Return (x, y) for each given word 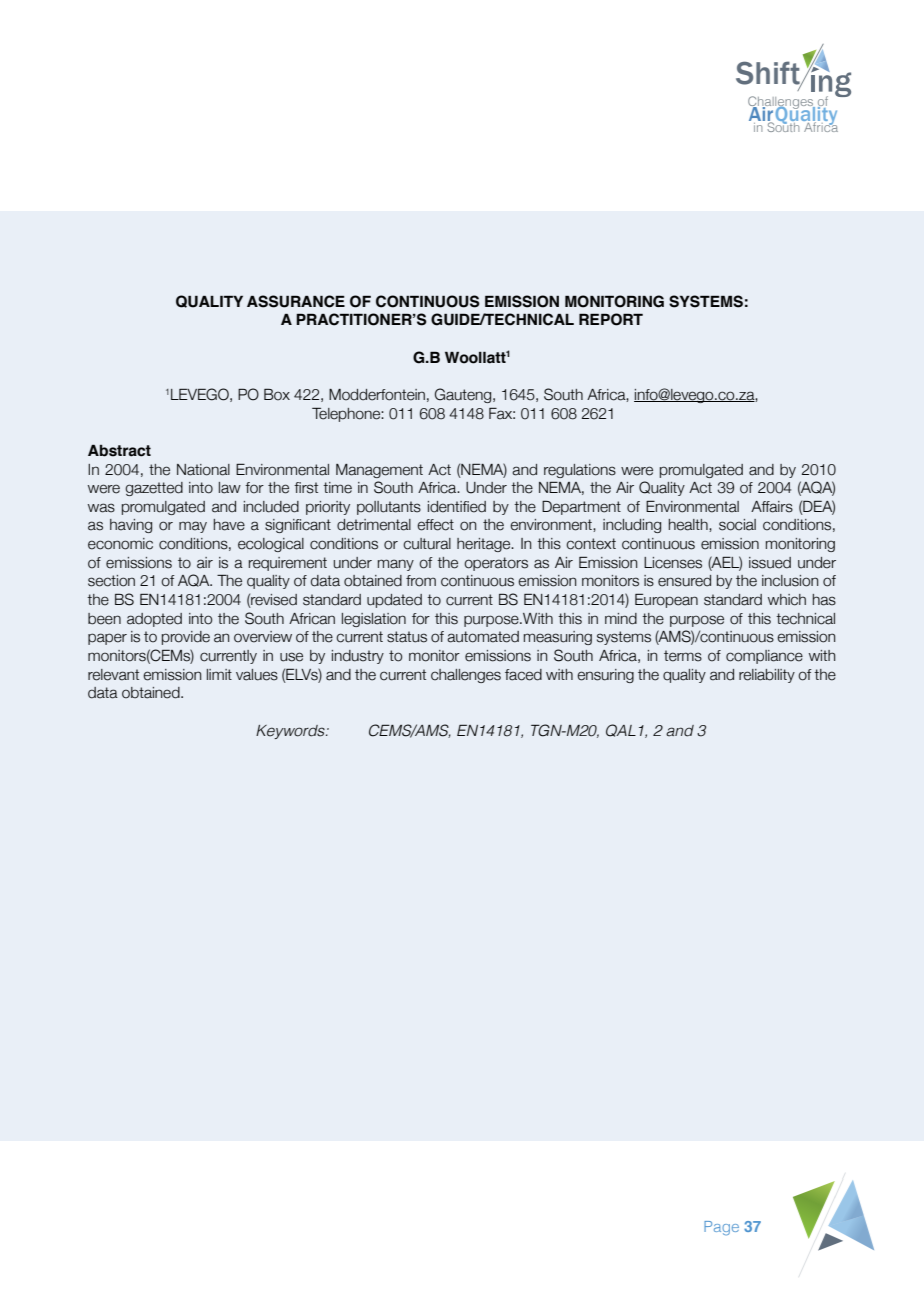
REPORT (611, 319)
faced (523, 675)
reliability (767, 676)
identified (457, 507)
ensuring (605, 676)
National (203, 470)
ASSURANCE (296, 301)
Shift (769, 74)
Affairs (772, 507)
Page (721, 1228)
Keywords (291, 732)
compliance (764, 657)
